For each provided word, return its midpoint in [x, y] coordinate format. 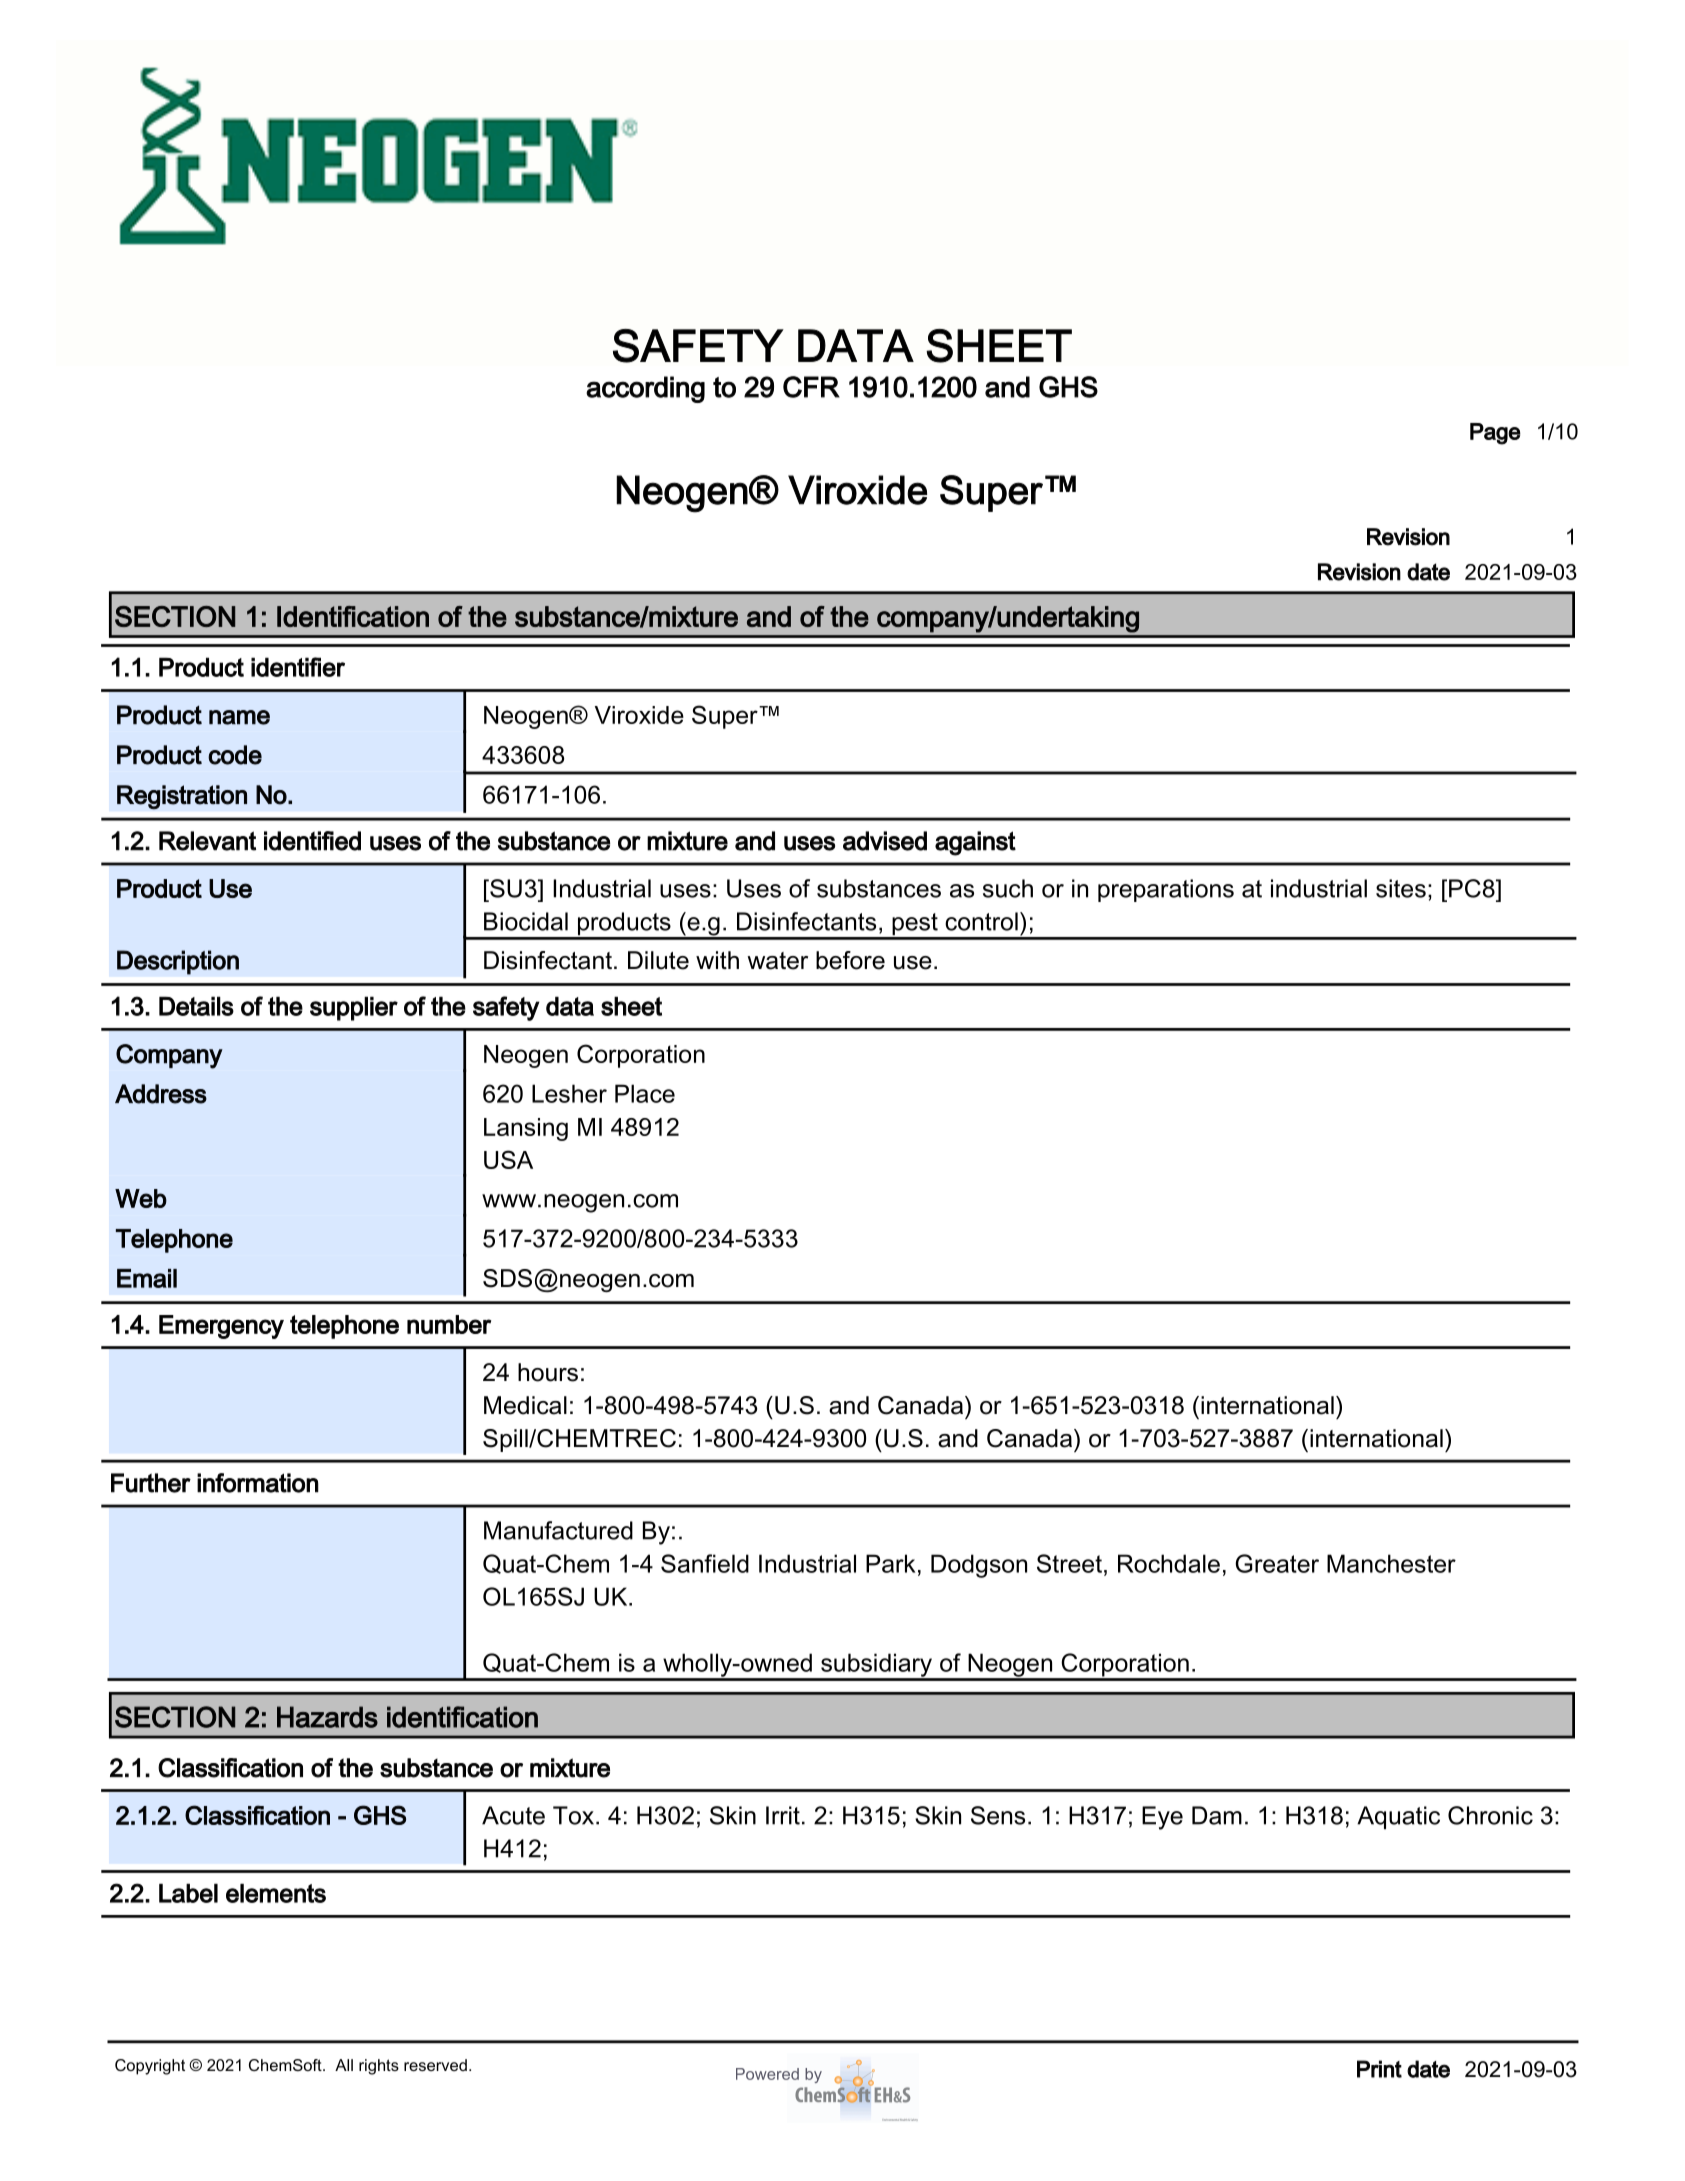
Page [1495, 434]
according [645, 389]
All [344, 2065]
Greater [1277, 1563]
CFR [811, 387]
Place [645, 1093]
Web [141, 1198]
